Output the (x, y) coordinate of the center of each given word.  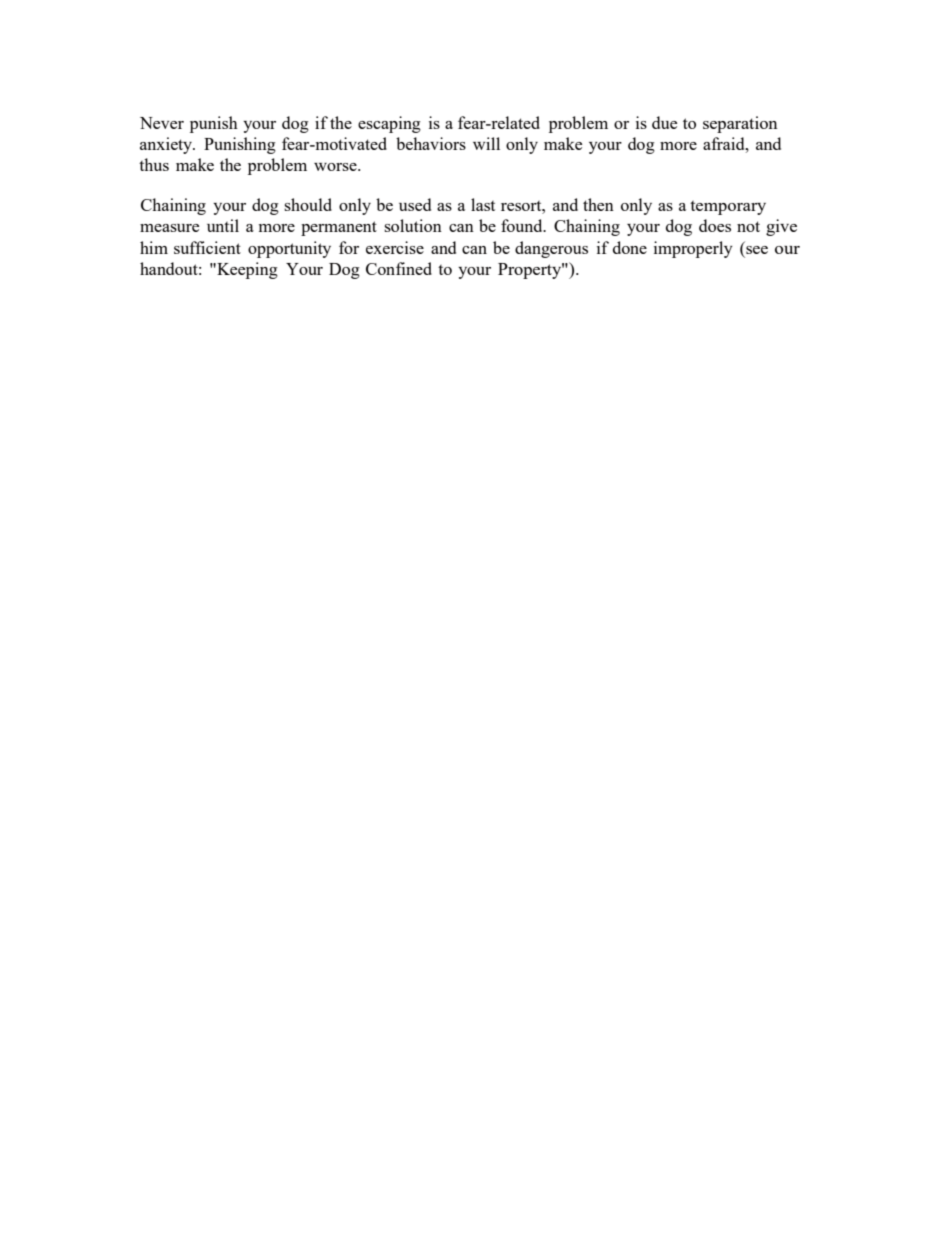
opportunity (289, 249)
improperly (693, 249)
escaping (389, 124)
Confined (399, 268)
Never (162, 123)
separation (740, 124)
